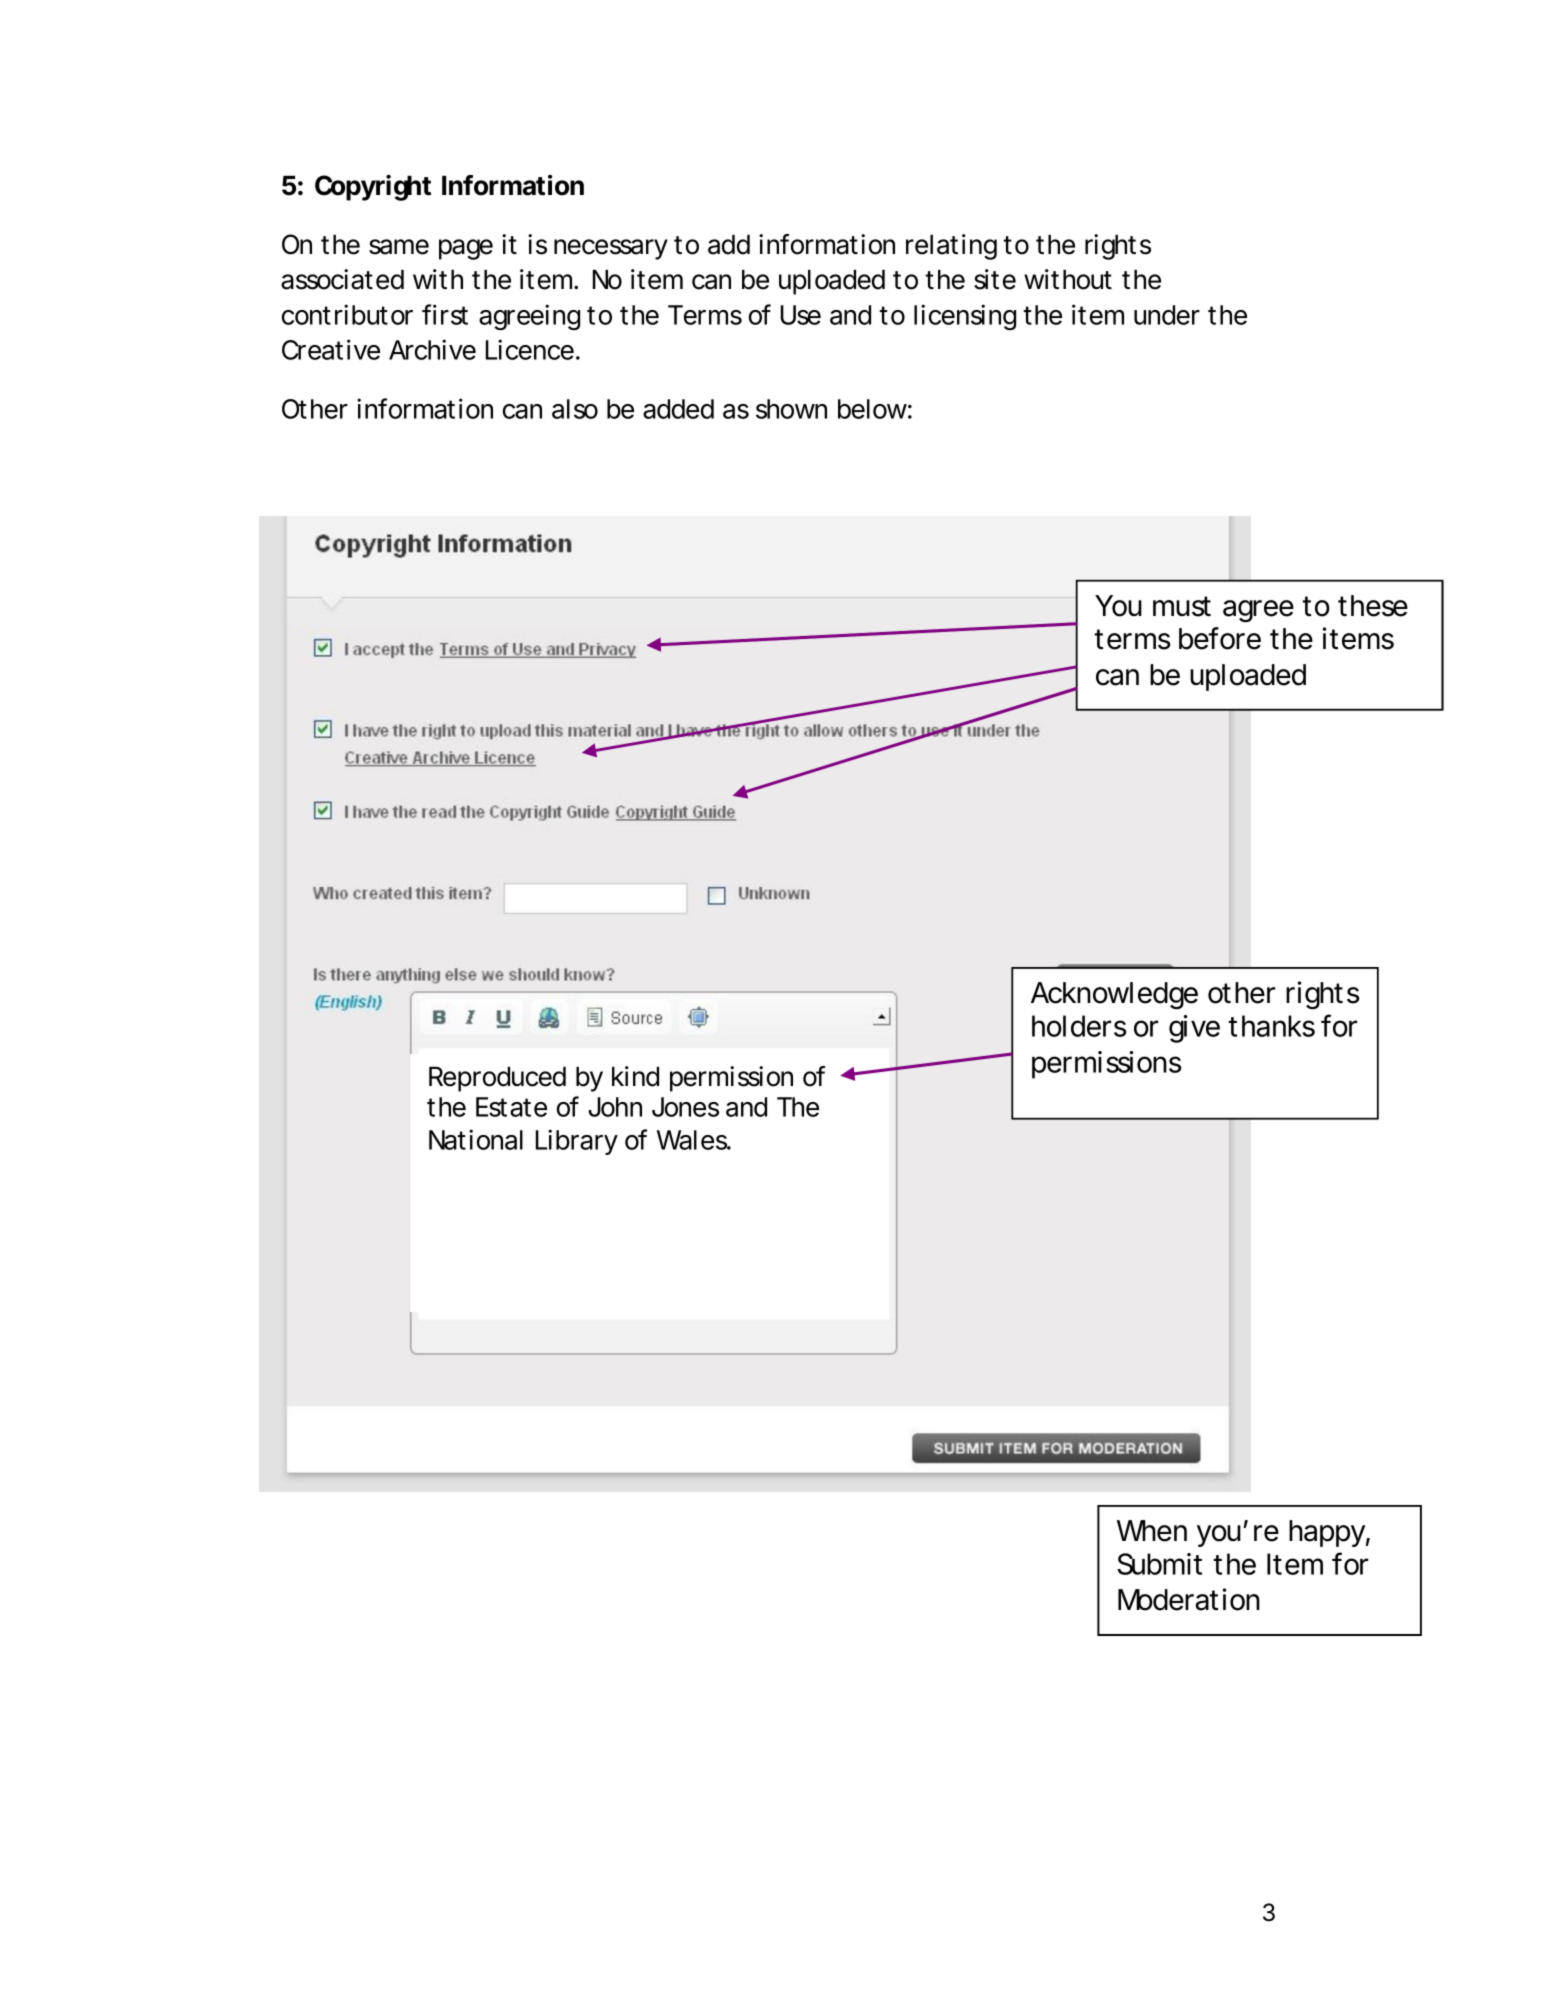  I want to click on Estate, so click(511, 1107).
